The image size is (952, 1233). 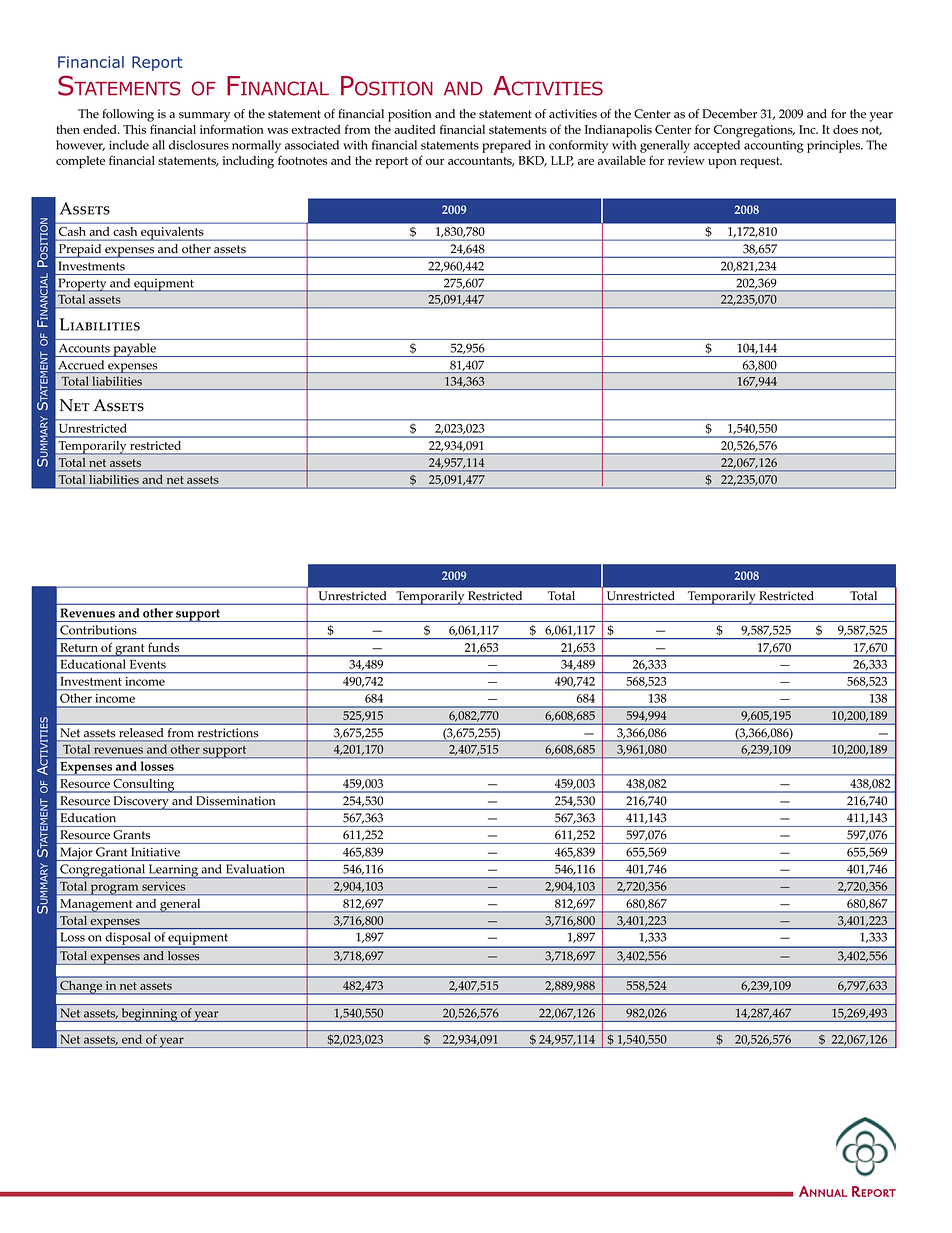 What do you see at coordinates (415, 129) in the screenshot?
I see `audited` at bounding box center [415, 129].
